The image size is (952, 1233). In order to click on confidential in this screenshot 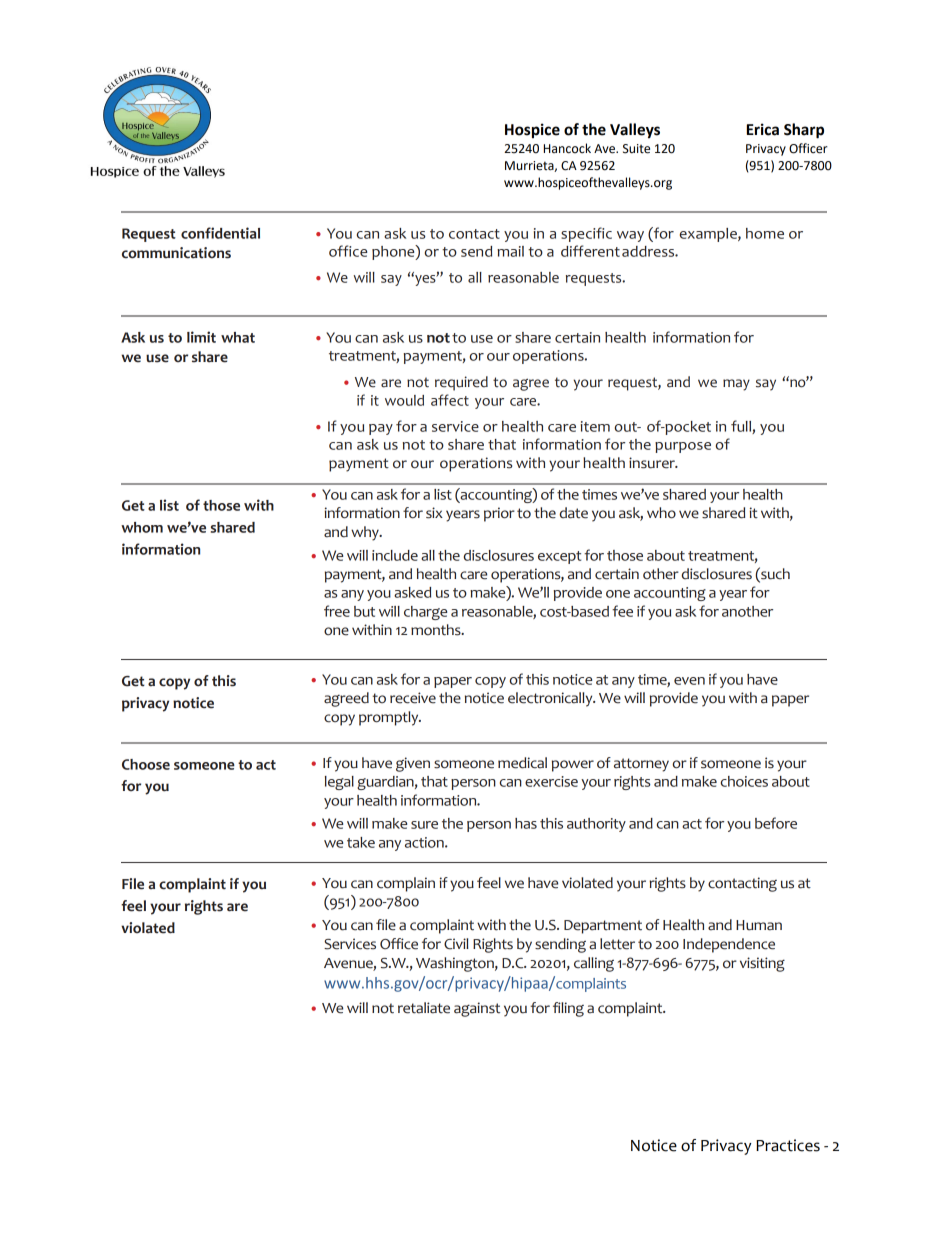, I will do `click(220, 233)`.
